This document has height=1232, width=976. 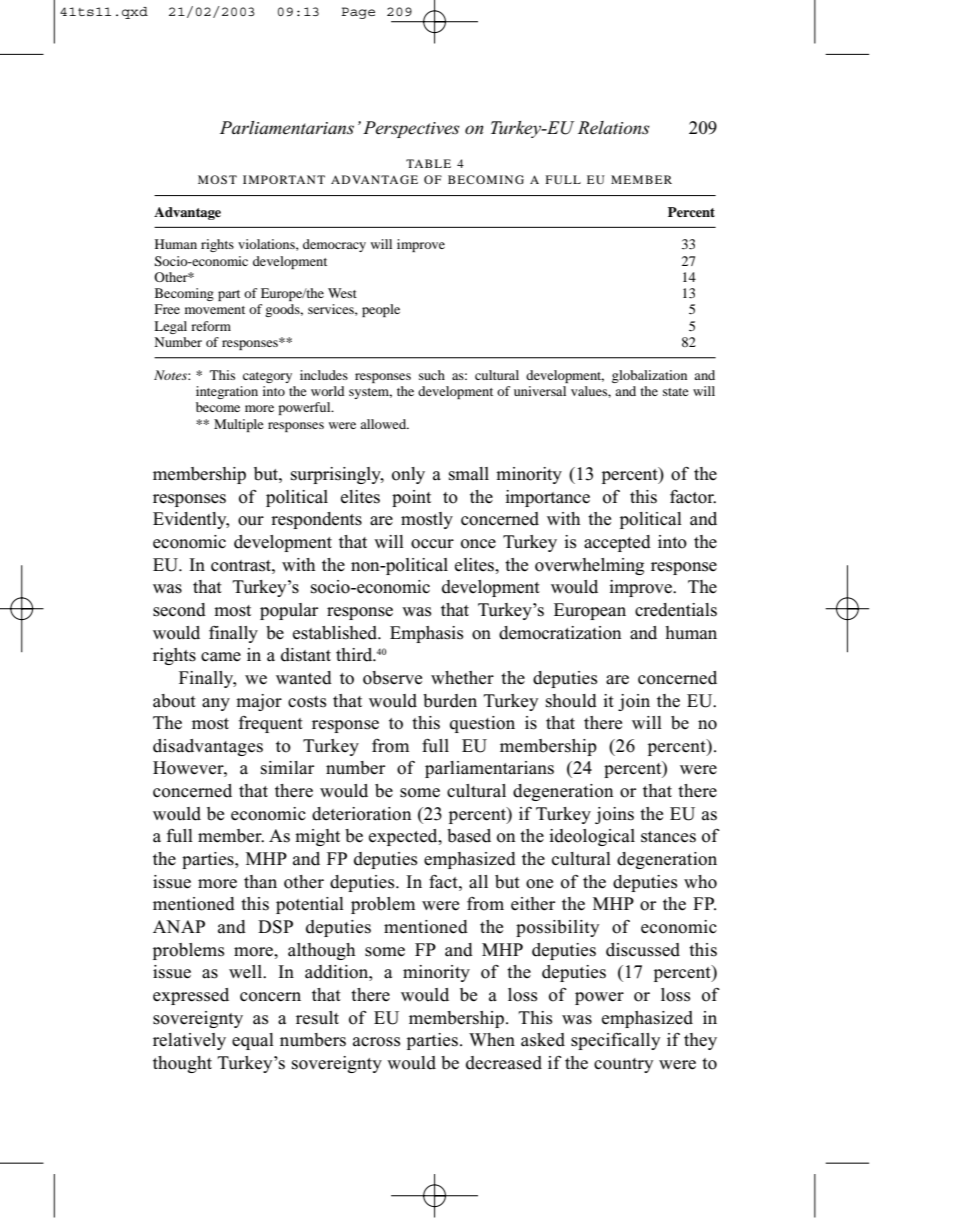 I want to click on similar, so click(x=287, y=768).
